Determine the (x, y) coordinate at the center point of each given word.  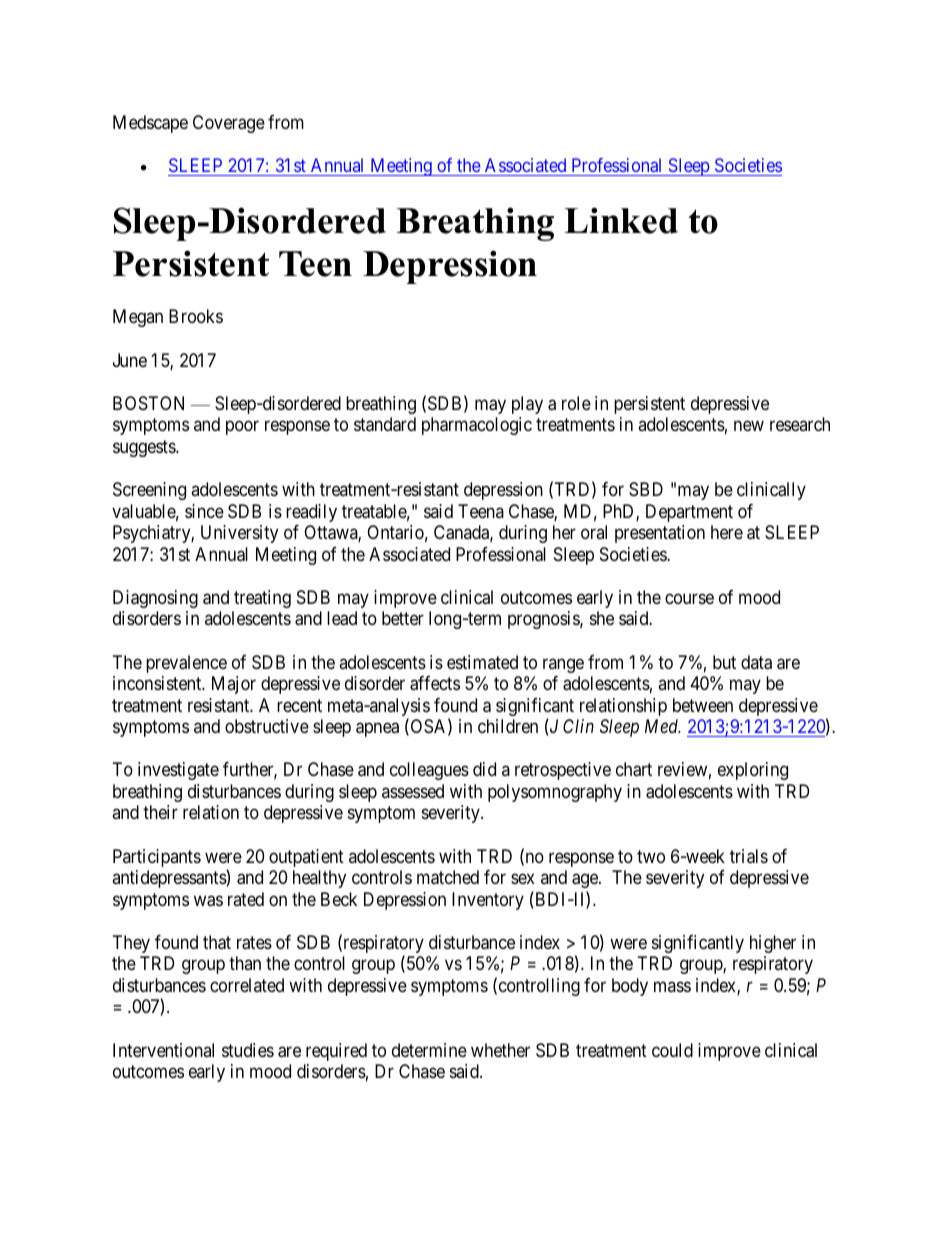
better (403, 618)
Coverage (229, 124)
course (689, 598)
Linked (621, 220)
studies (248, 1050)
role (576, 403)
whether (500, 1050)
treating (262, 599)
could (672, 1050)
